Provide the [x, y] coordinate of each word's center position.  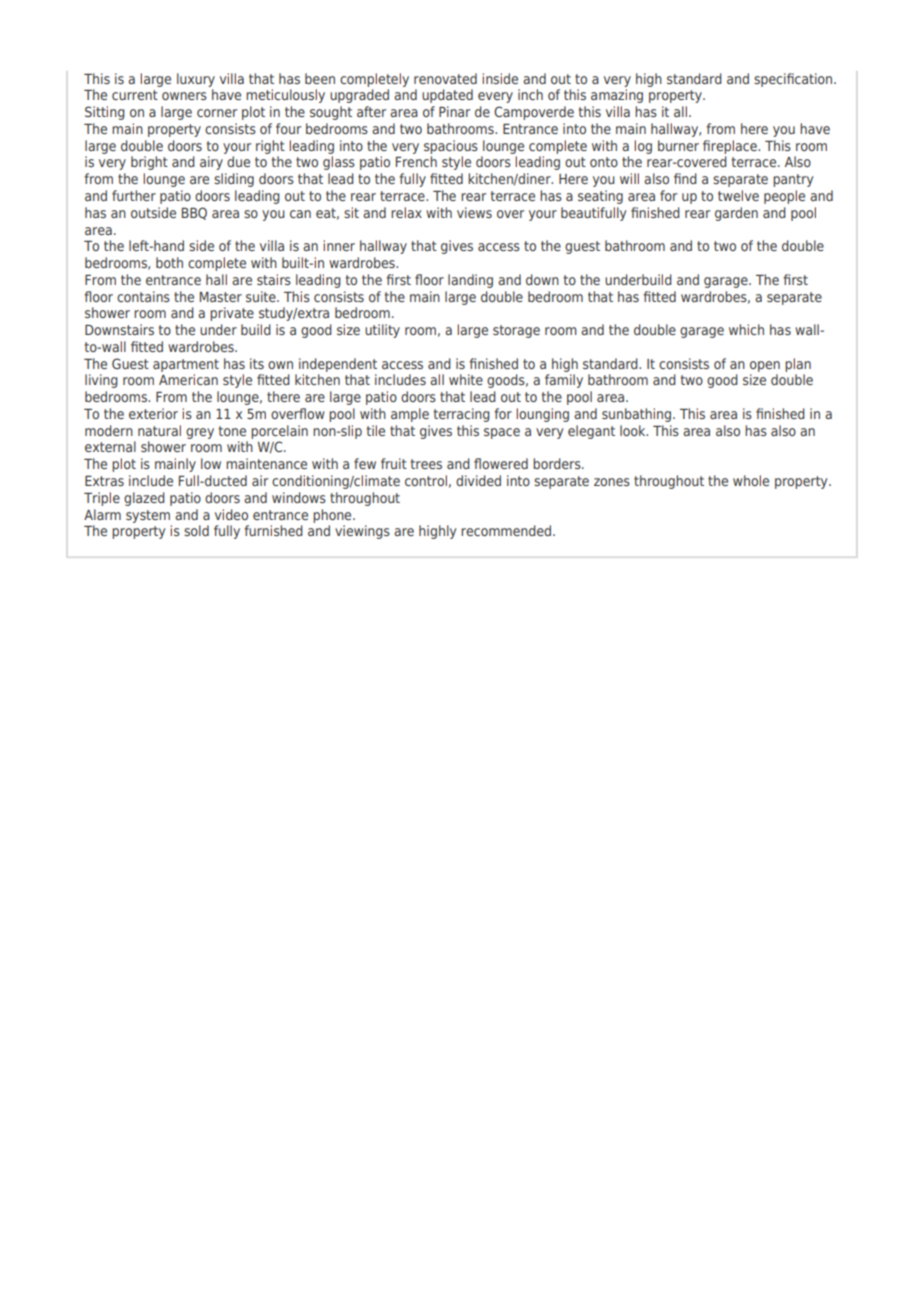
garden [736, 214]
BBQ [194, 213]
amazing [617, 96]
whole [751, 480]
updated [447, 96]
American [188, 379]
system [148, 516]
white [466, 379]
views [474, 212]
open [765, 366]
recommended [507, 530]
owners [184, 96]
